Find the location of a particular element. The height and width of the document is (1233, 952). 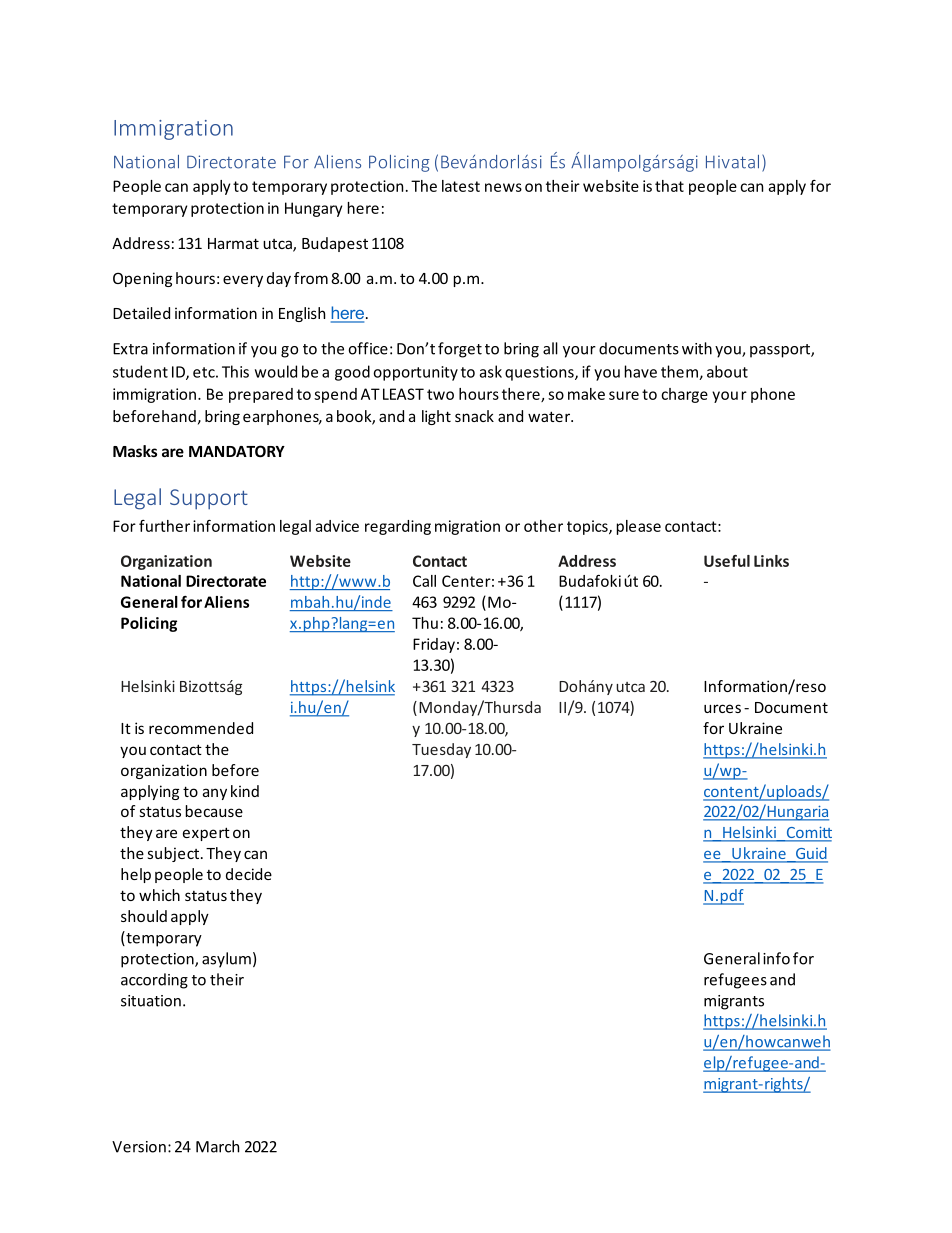

Useful is located at coordinates (727, 561).
